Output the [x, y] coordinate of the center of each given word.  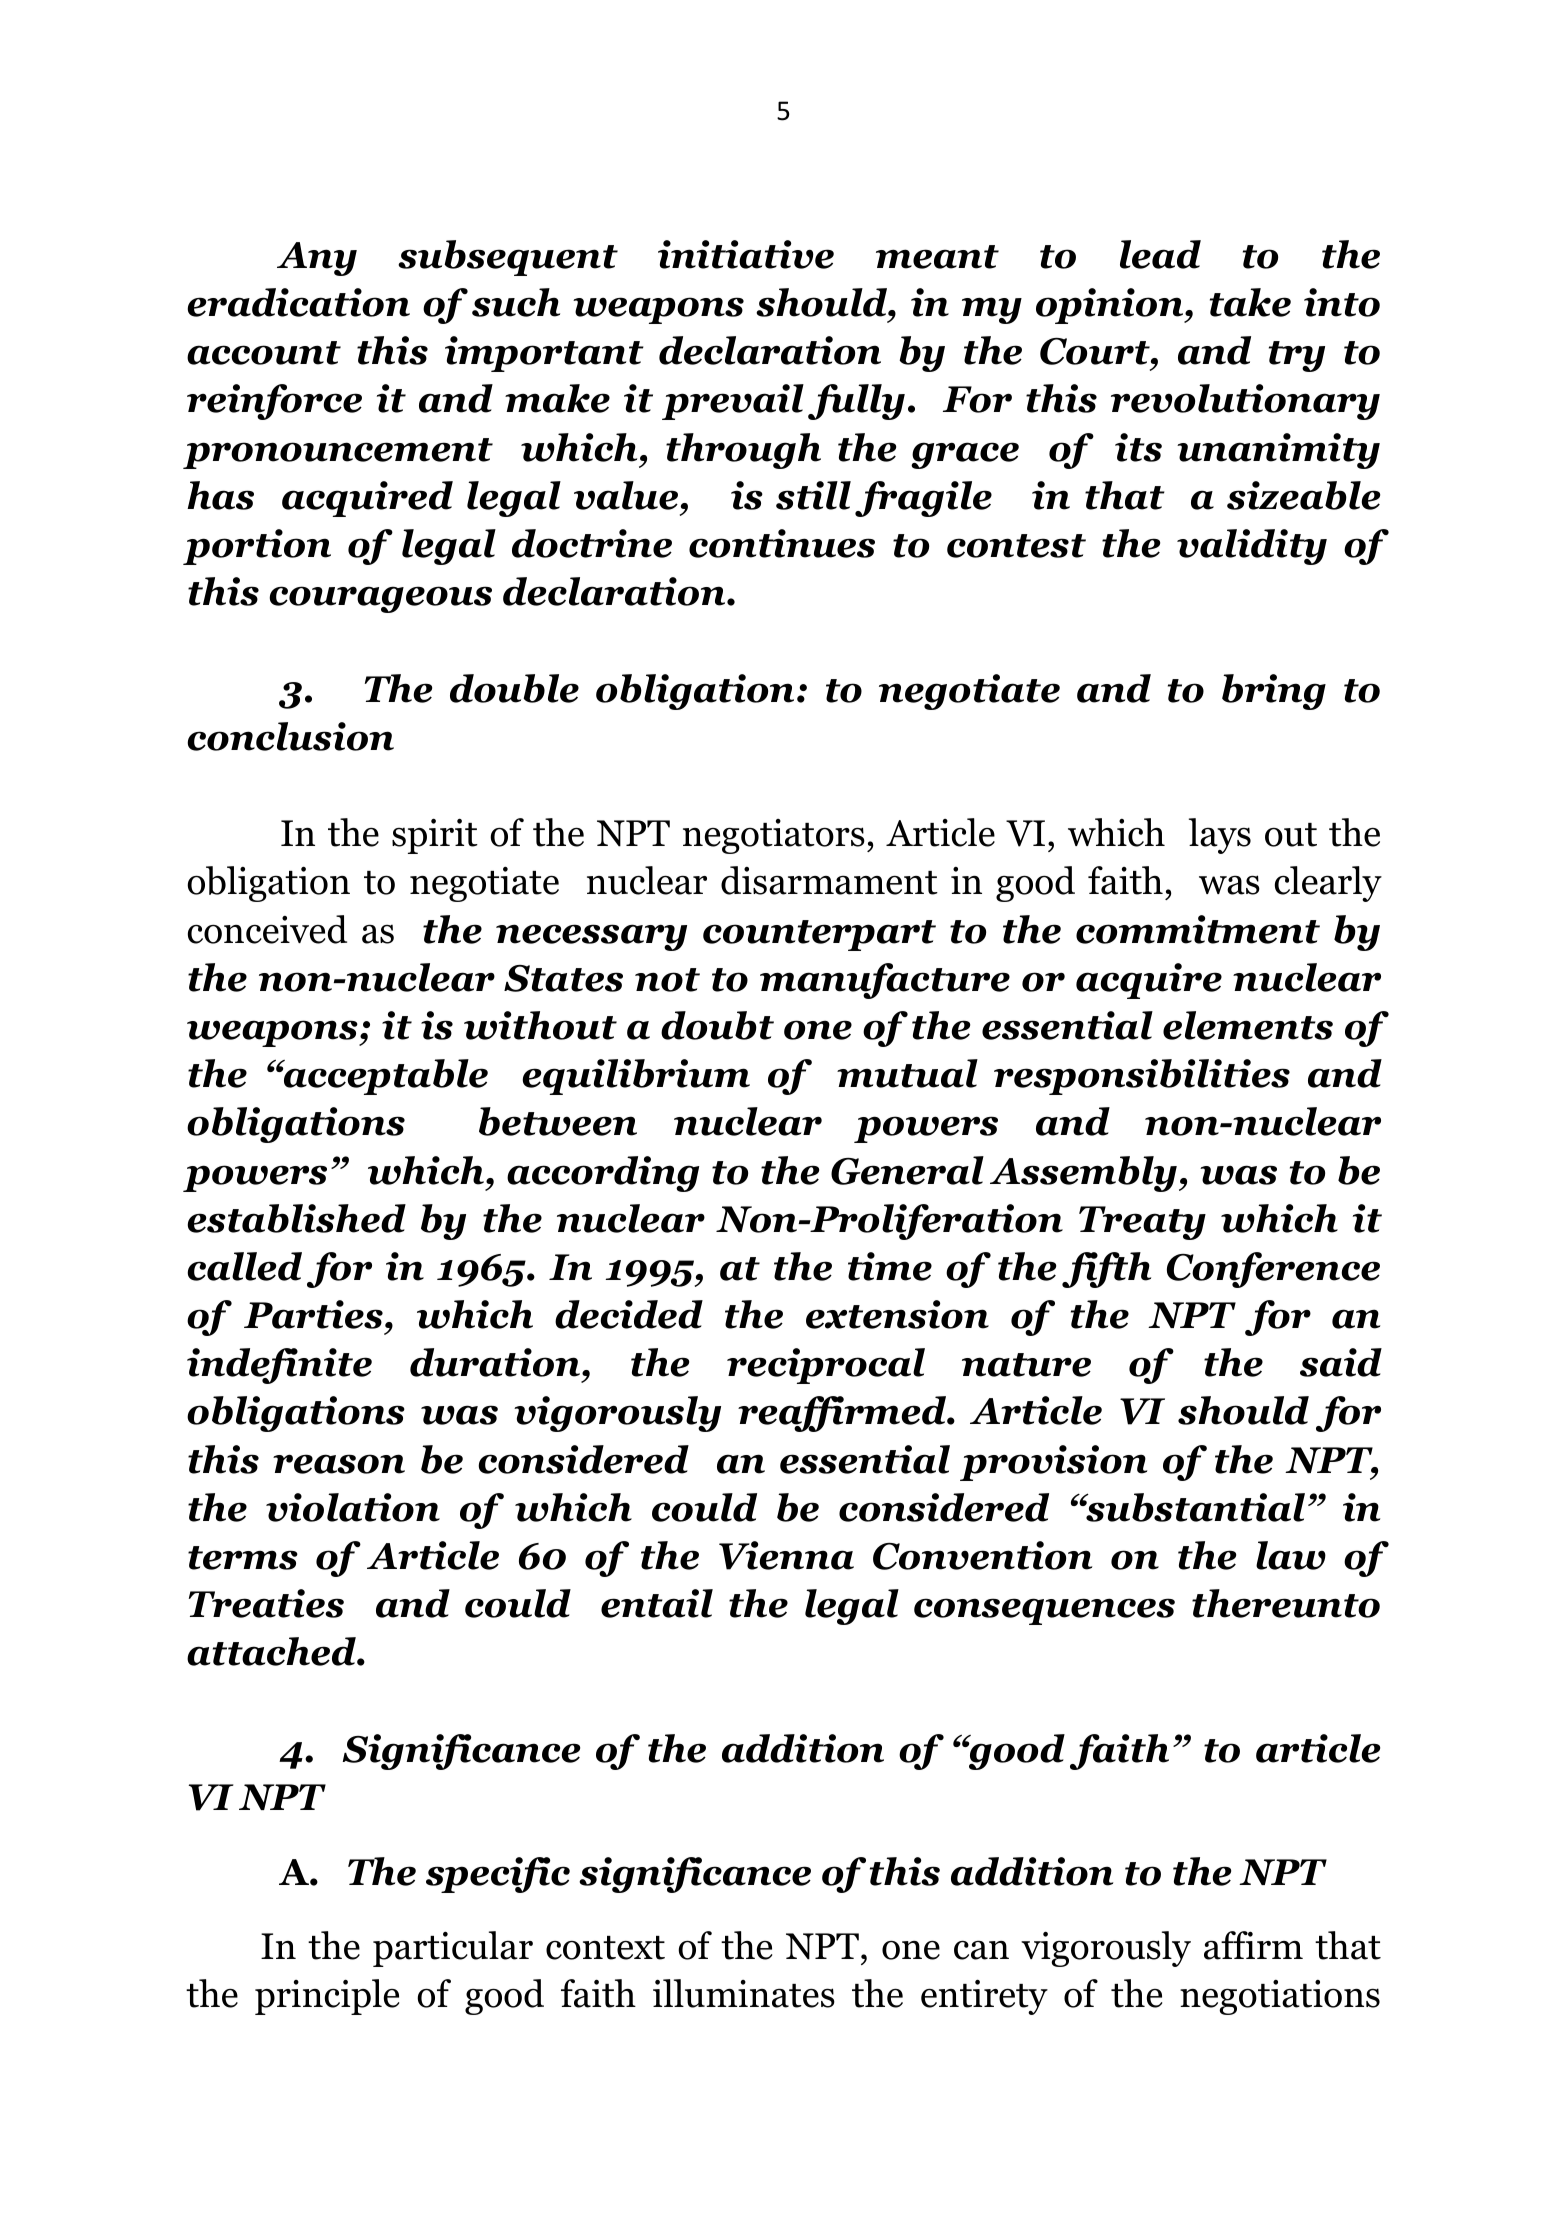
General [907, 1170]
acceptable [385, 1077]
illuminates [744, 1993]
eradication [298, 302]
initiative [746, 254]
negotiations [1280, 1997]
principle [327, 1997]
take [1250, 302]
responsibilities [1142, 1077]
